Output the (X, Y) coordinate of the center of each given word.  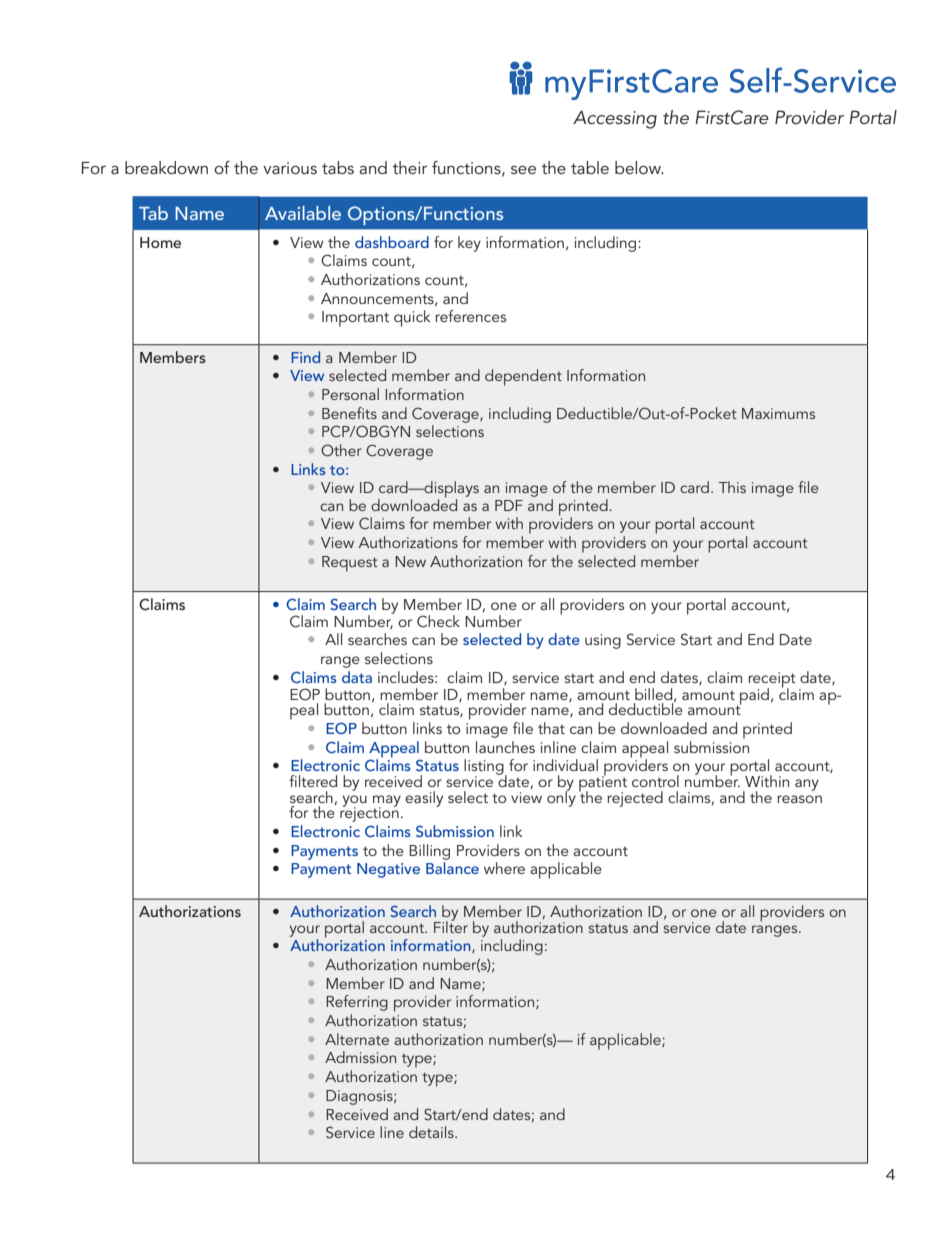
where (504, 868)
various (290, 168)
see (523, 170)
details (432, 1132)
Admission (360, 1057)
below (639, 167)
